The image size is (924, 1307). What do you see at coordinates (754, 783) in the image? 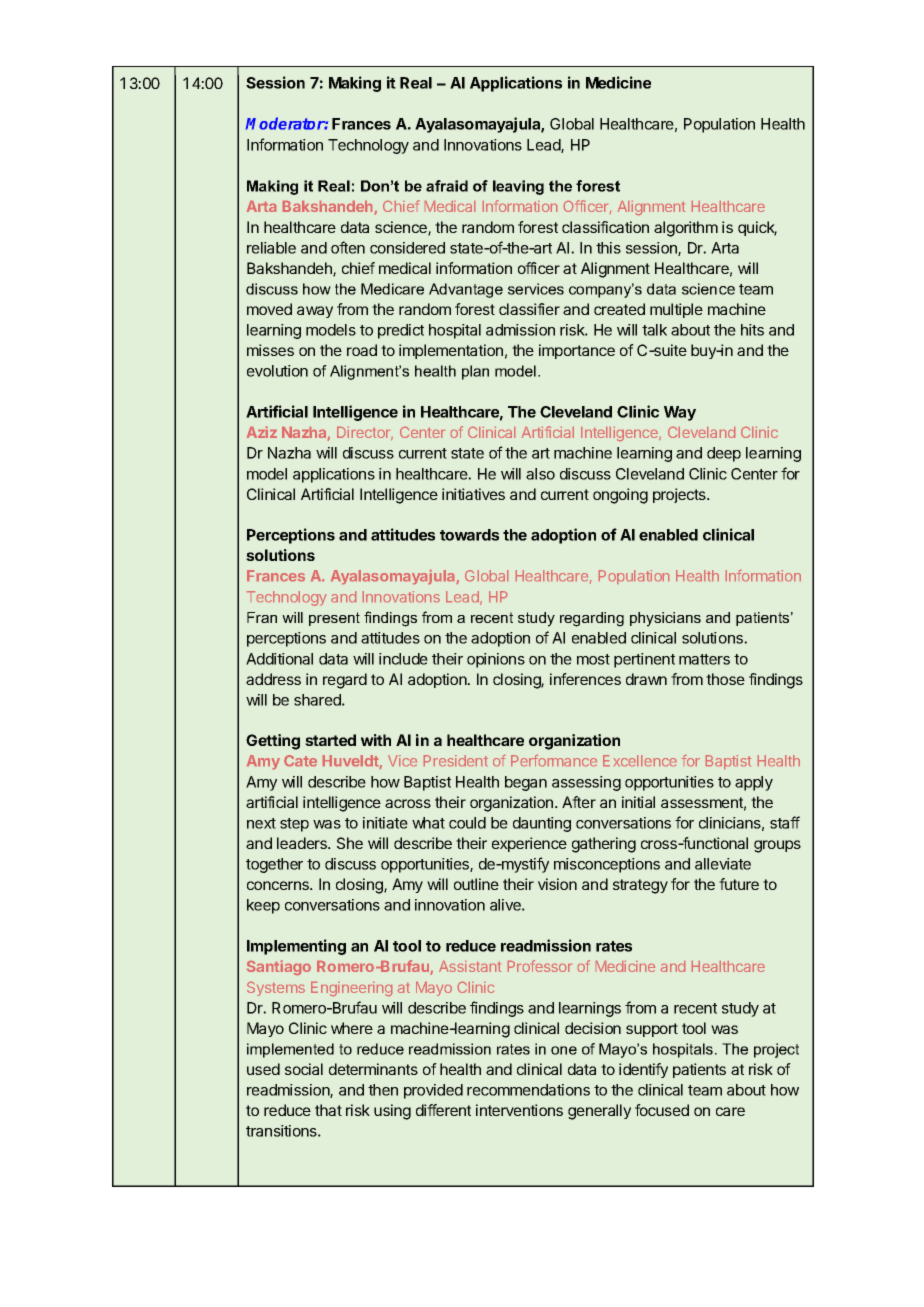
I see `apply` at bounding box center [754, 783].
